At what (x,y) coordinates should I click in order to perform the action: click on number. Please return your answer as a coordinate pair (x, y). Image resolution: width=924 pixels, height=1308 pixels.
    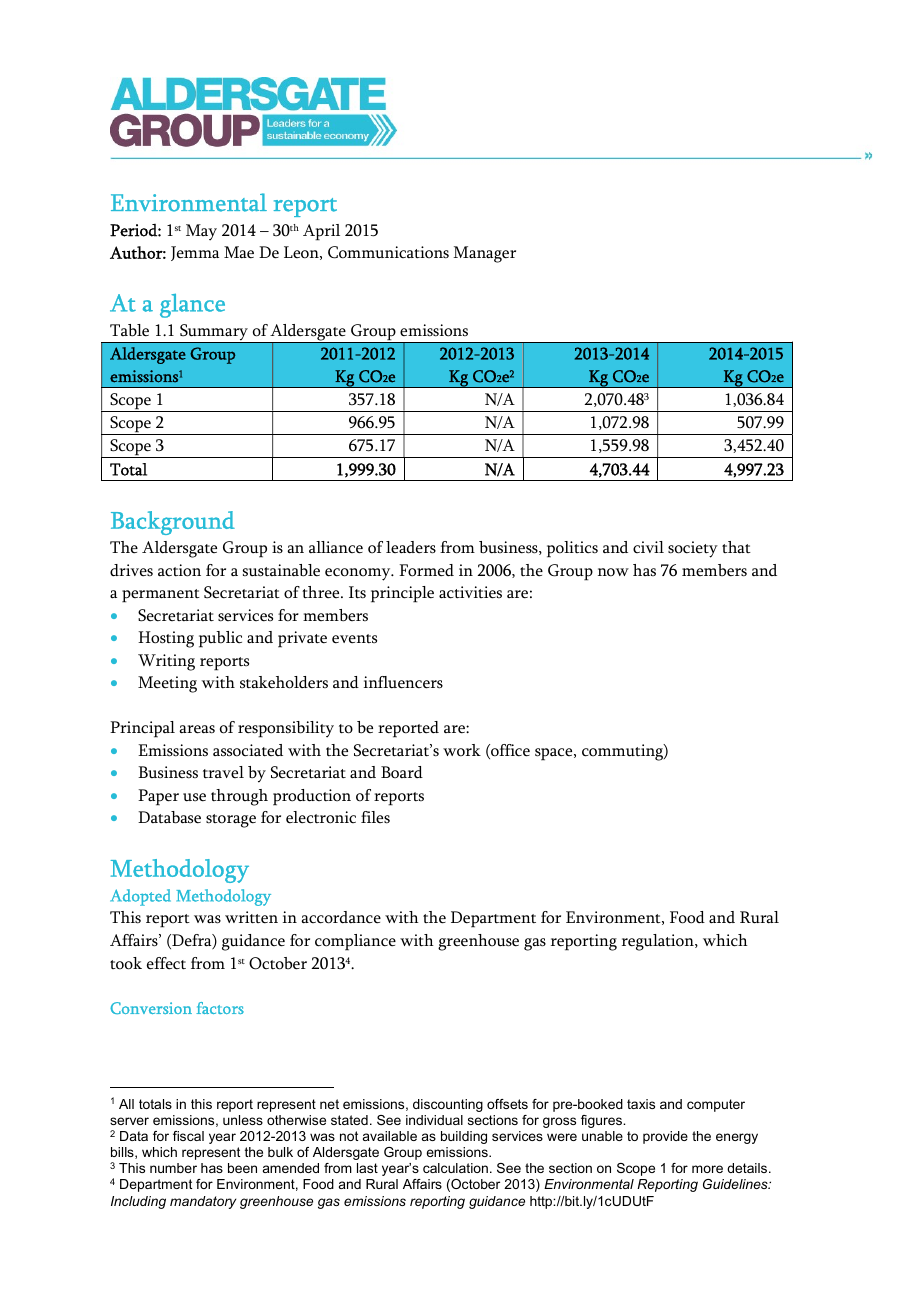
    Looking at the image, I should click on (173, 1168).
